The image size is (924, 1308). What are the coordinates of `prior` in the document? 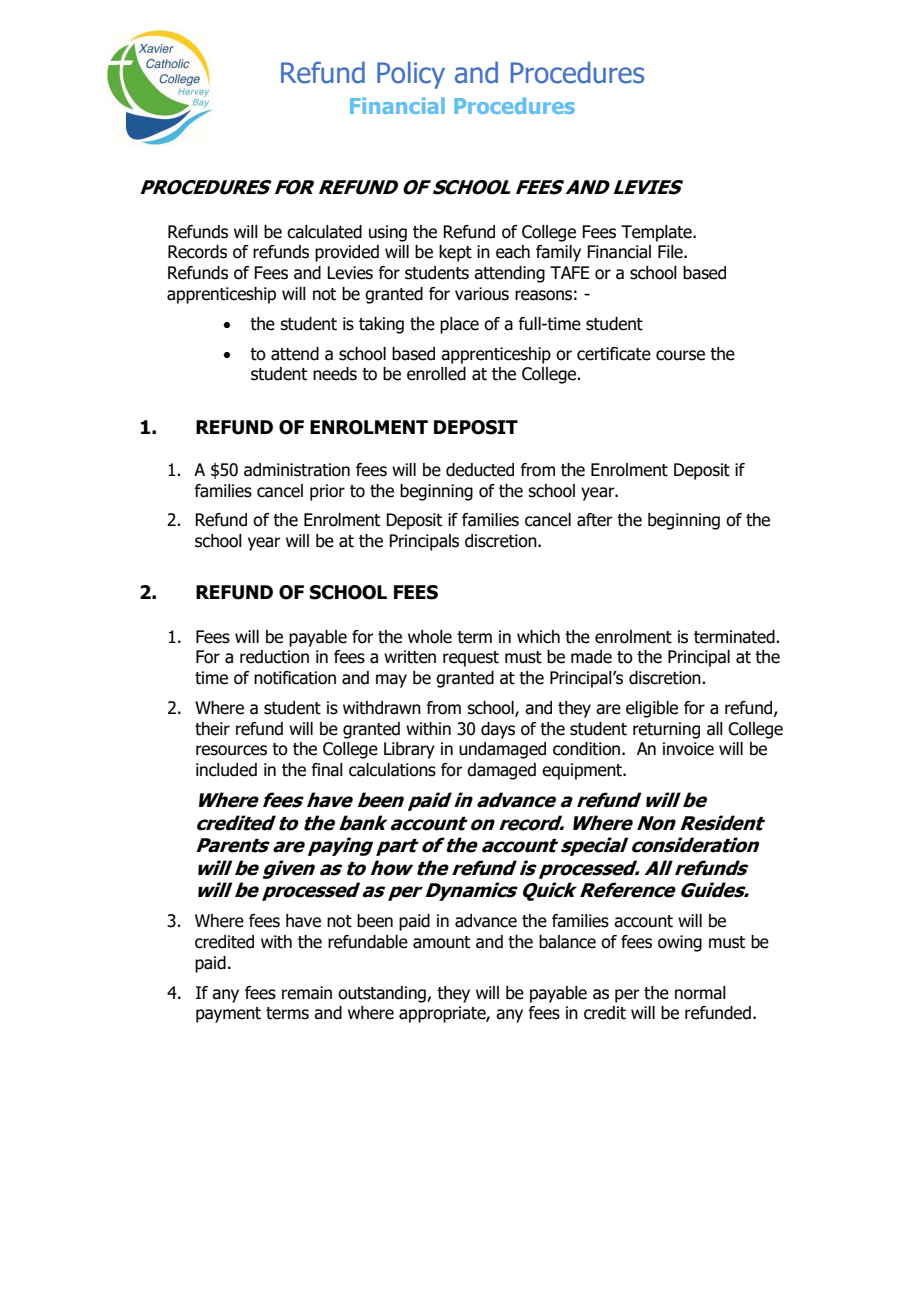 It's located at (327, 492).
